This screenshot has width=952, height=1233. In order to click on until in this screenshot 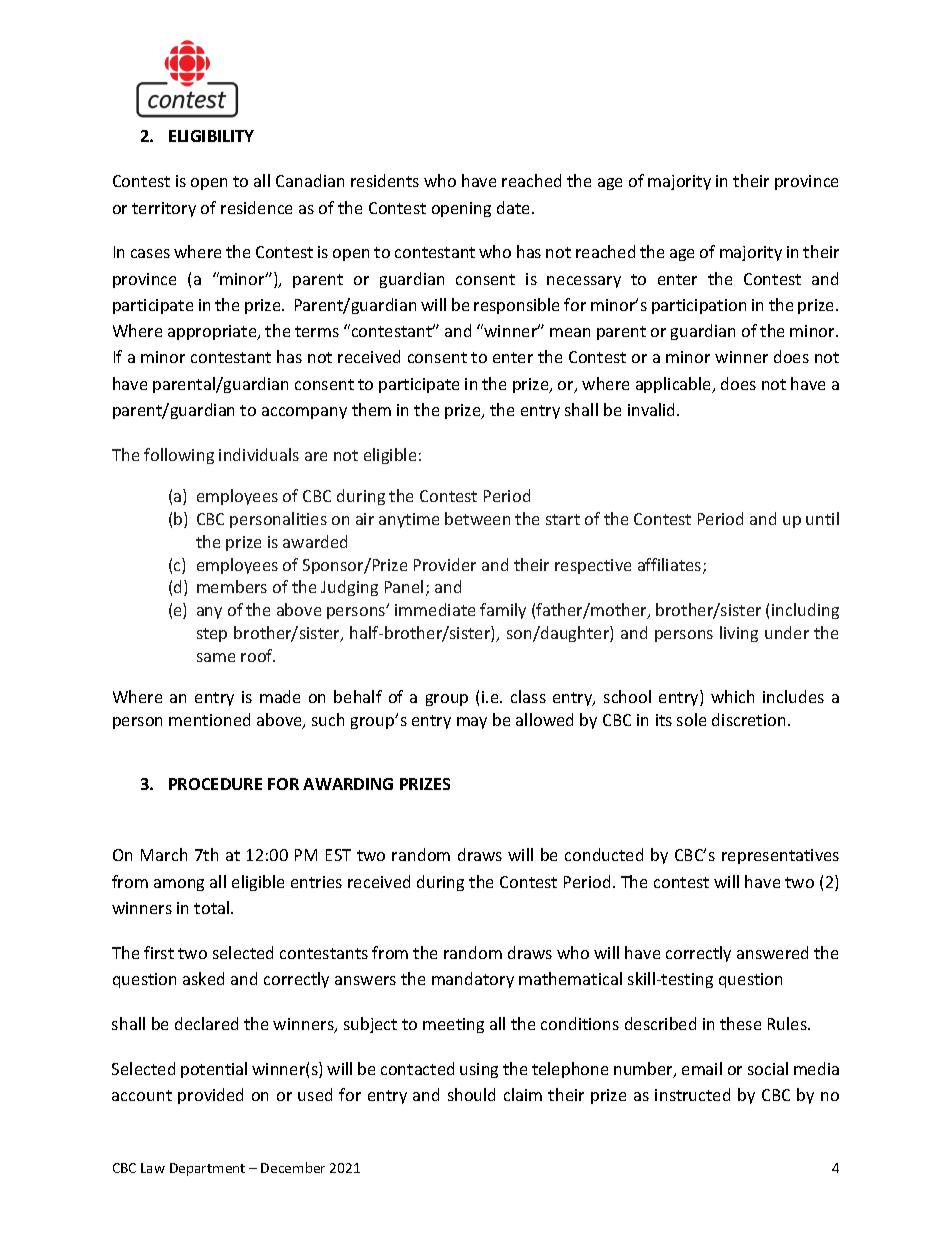, I will do `click(822, 518)`.
